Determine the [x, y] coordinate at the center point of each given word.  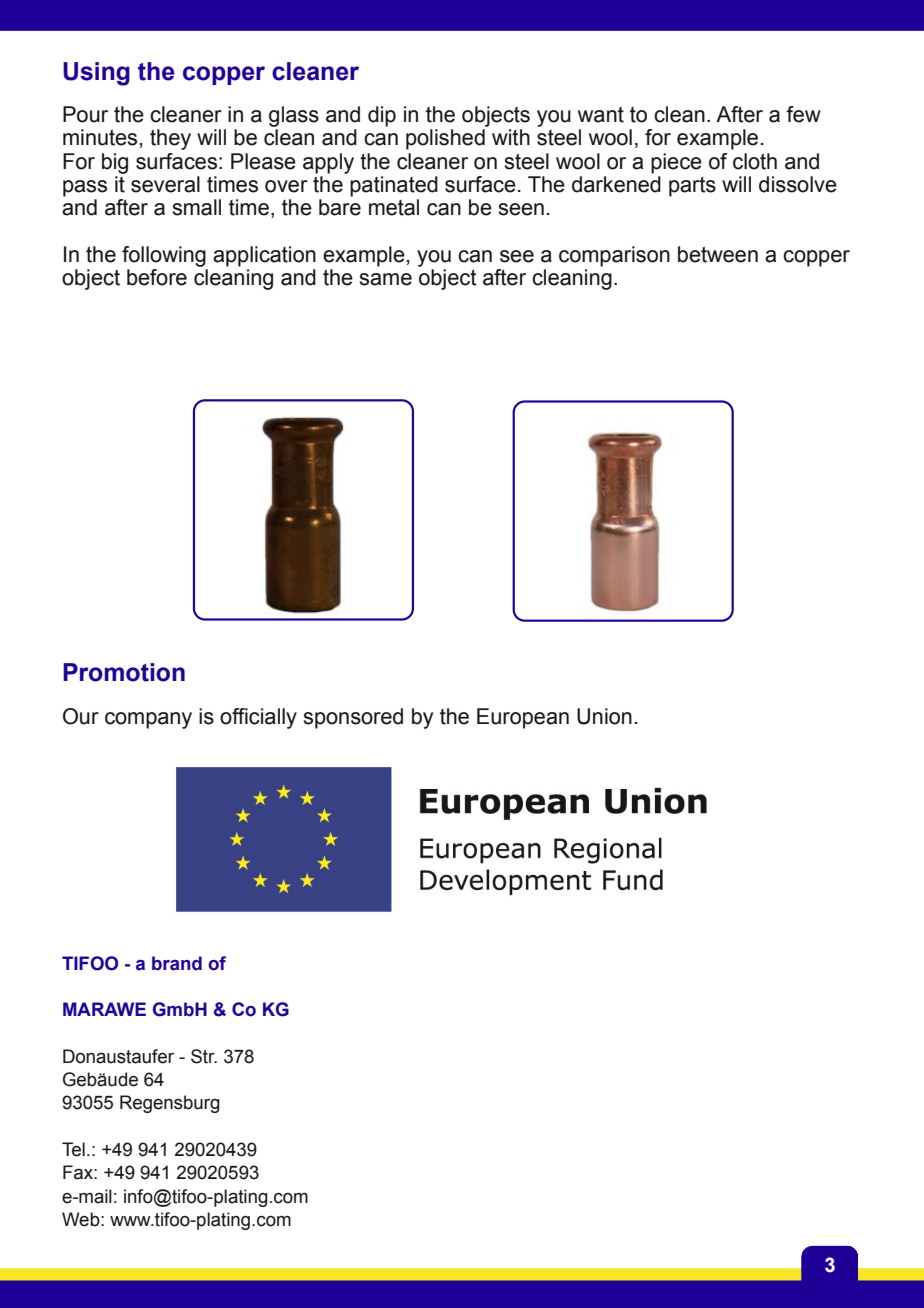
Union [604, 716]
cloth [755, 161]
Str [204, 1056]
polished [445, 139]
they [170, 139]
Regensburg [170, 1104]
